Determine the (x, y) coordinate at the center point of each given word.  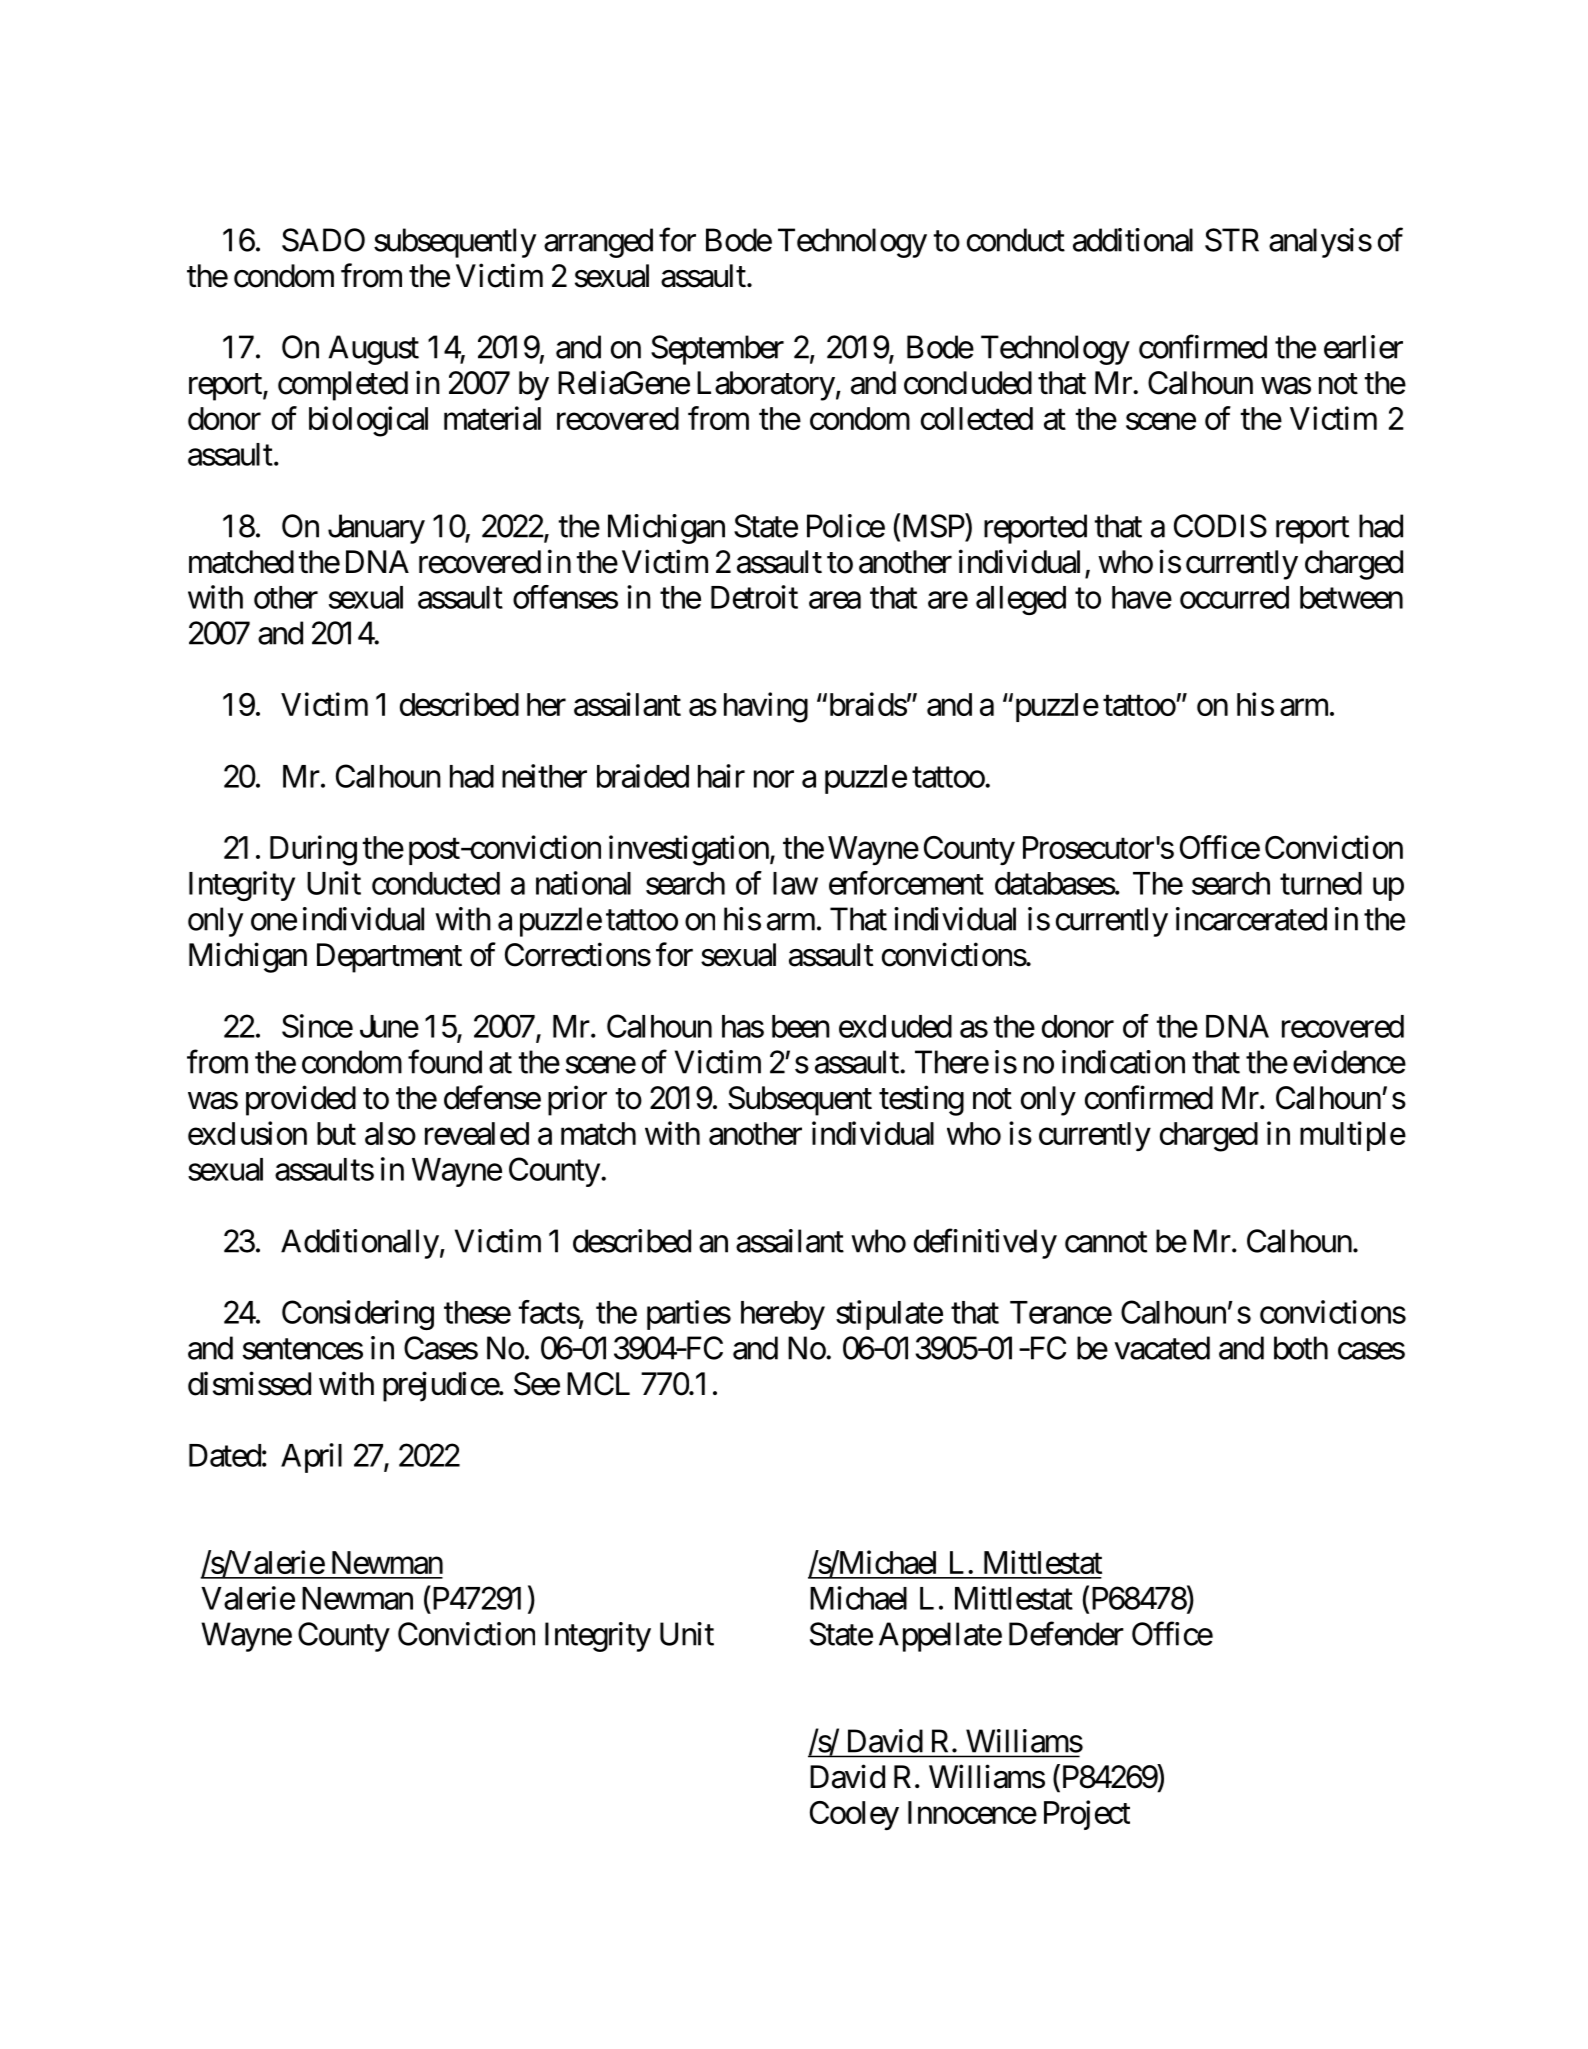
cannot (1106, 1242)
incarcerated (1251, 919)
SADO (323, 240)
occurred (1234, 597)
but (336, 1133)
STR (1232, 240)
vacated (1162, 1348)
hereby (783, 1315)
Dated (225, 1455)
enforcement (906, 883)
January (376, 529)
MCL (598, 1384)
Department (389, 958)
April (311, 1458)
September (717, 350)
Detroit (754, 597)
